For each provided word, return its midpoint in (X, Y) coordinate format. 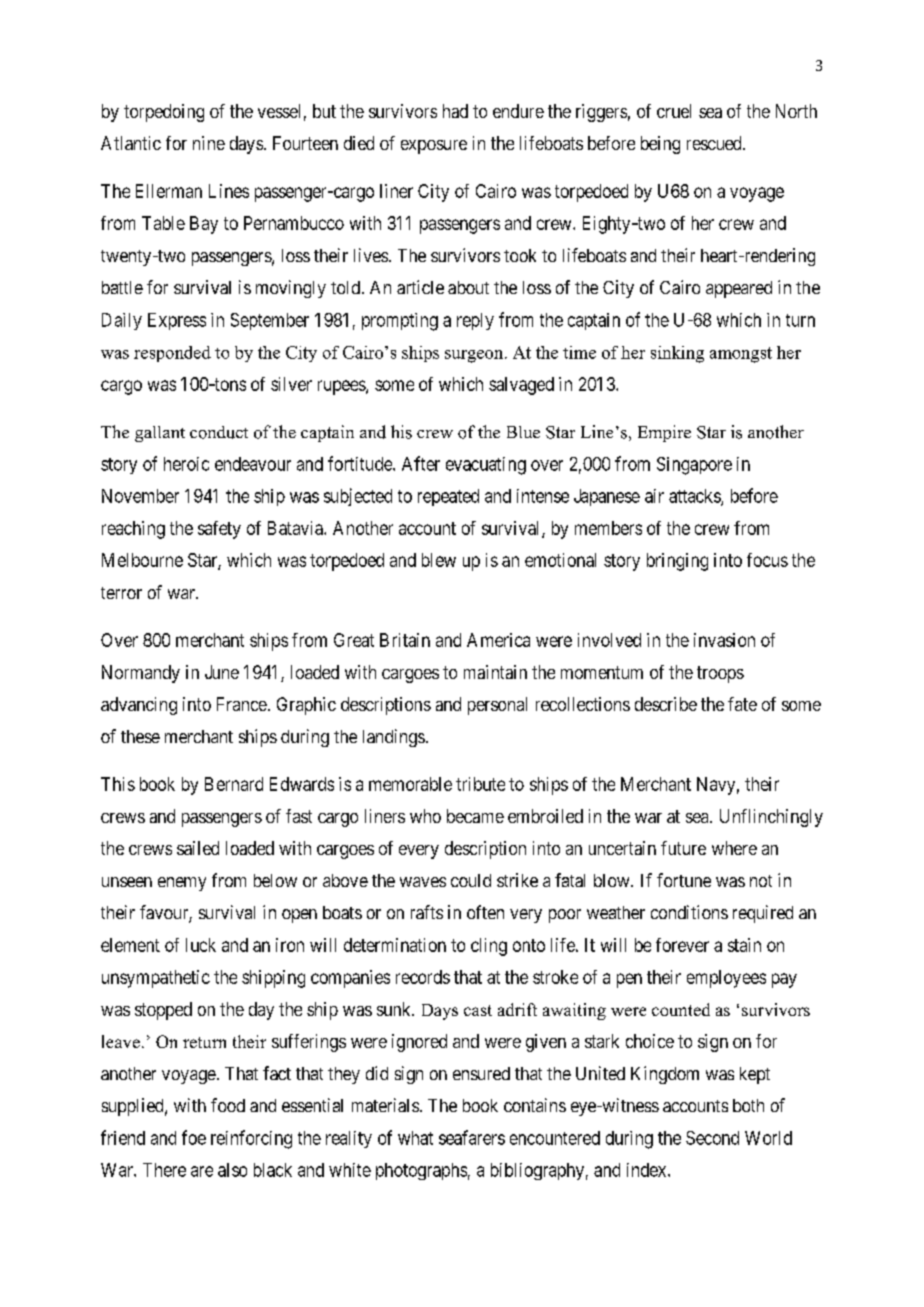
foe (194, 1137)
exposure (434, 147)
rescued (715, 143)
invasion (724, 640)
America (498, 640)
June (222, 672)
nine (209, 143)
